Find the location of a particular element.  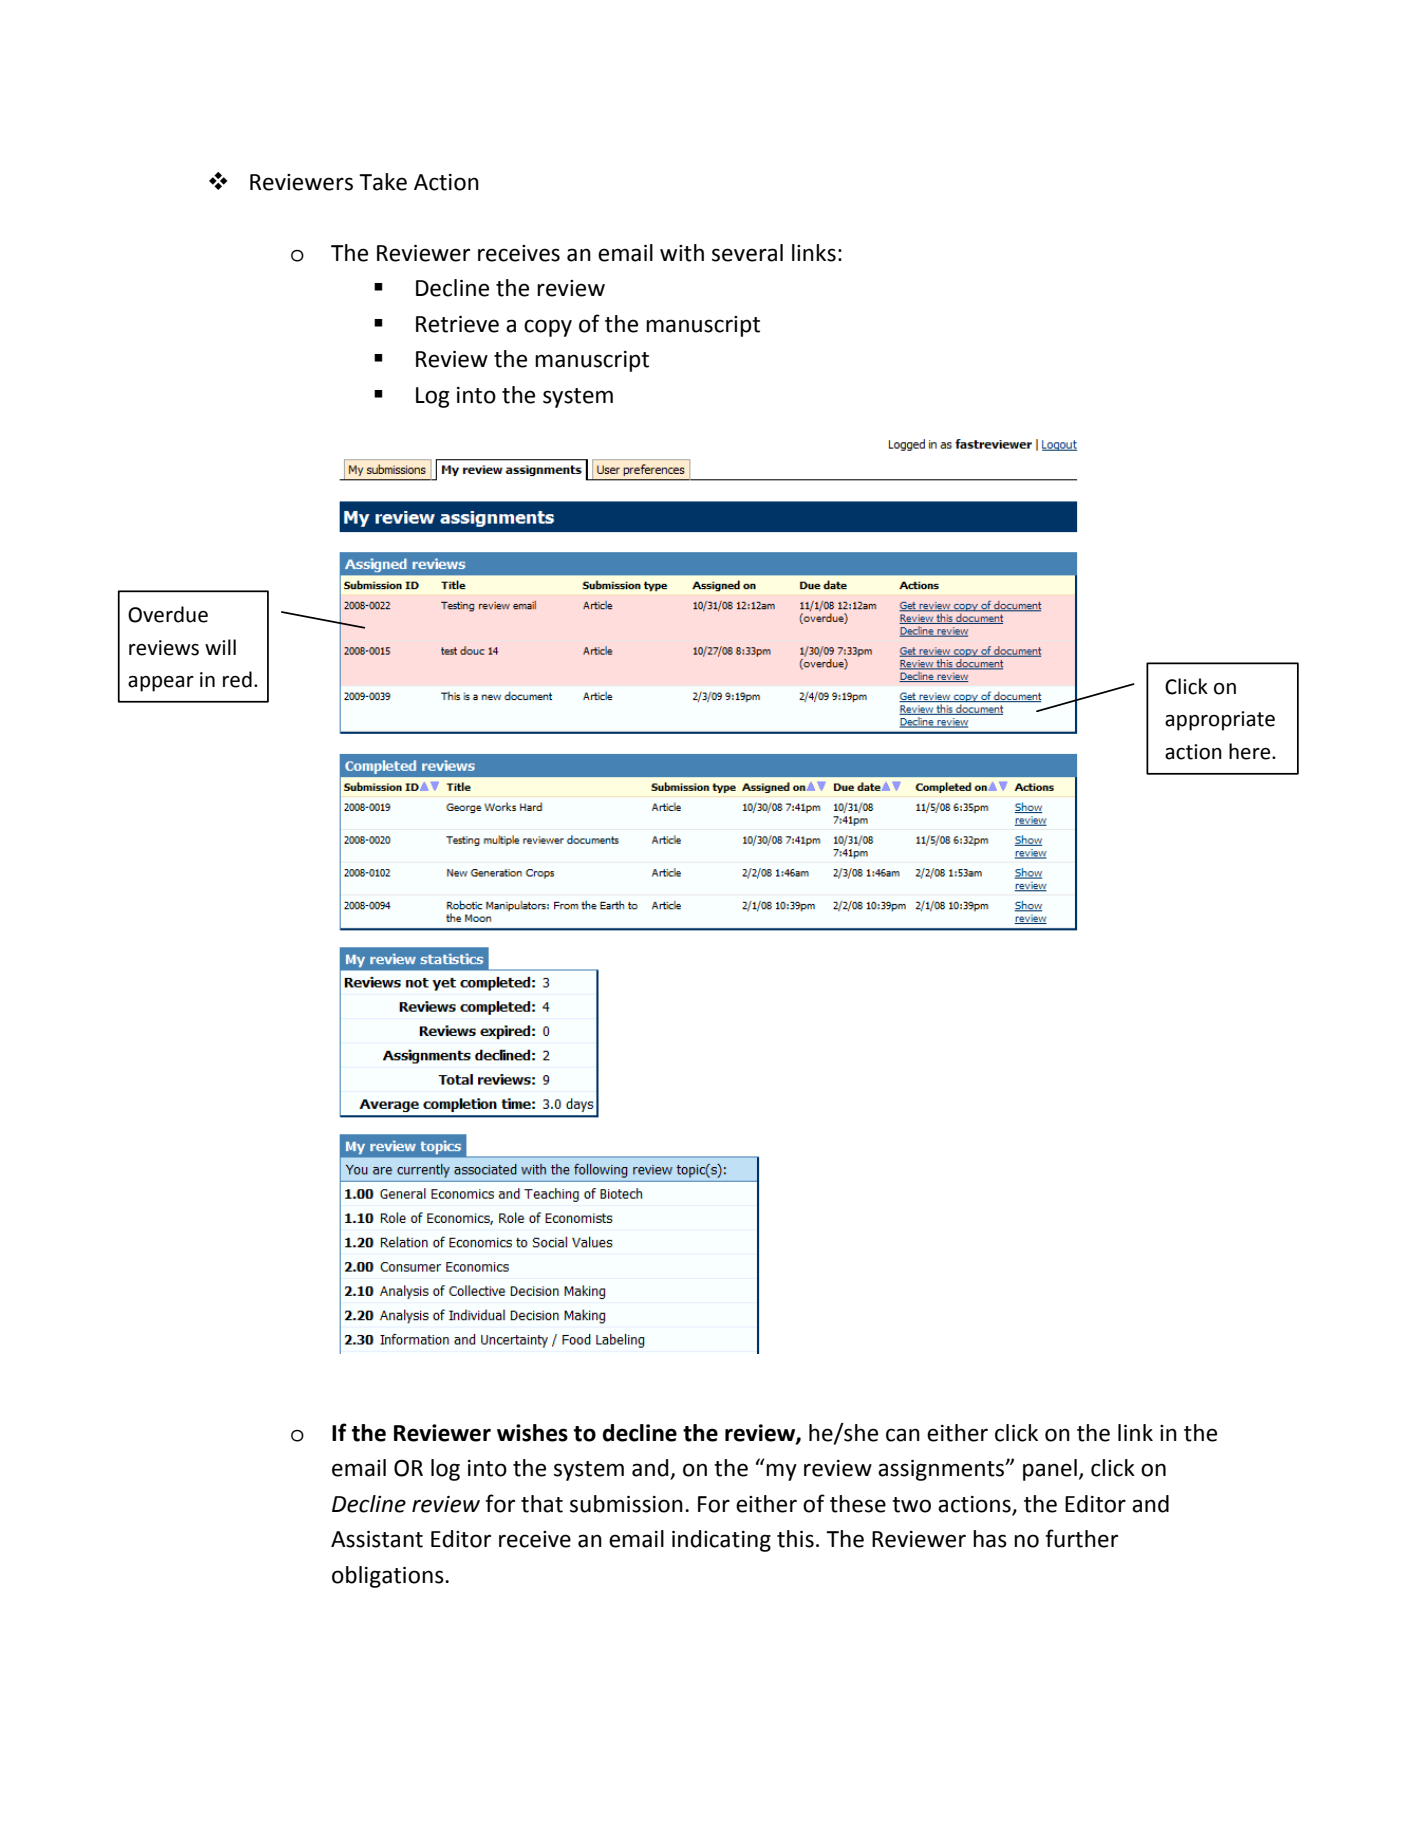

Overdue is located at coordinates (168, 614).
